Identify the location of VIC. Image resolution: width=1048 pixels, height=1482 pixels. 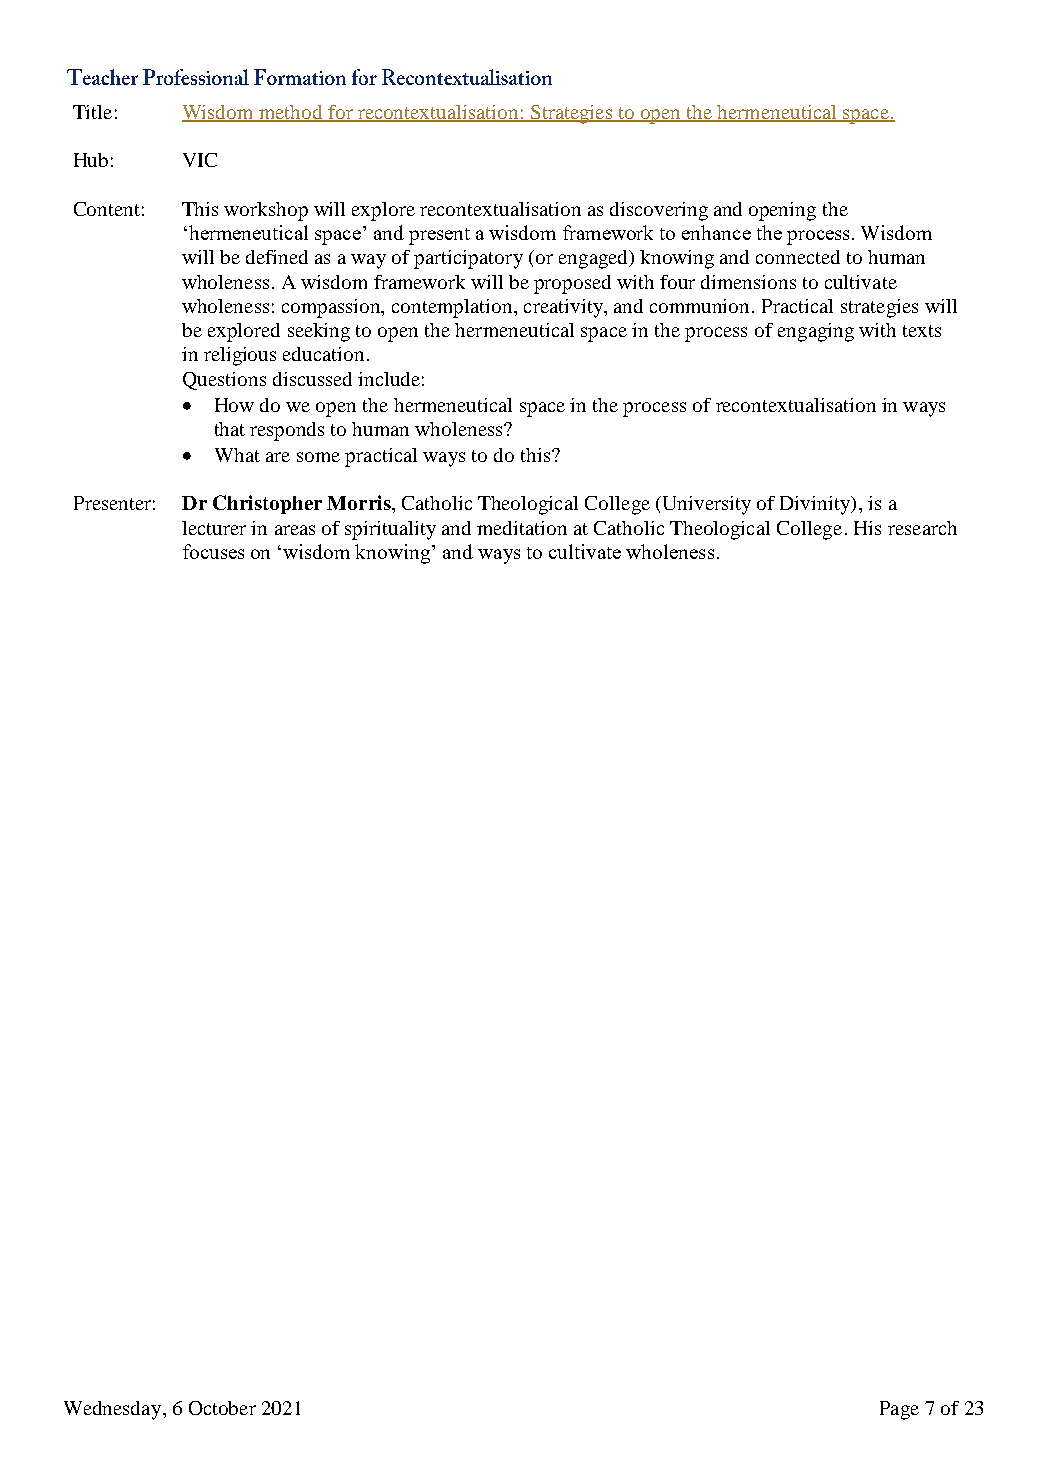
(200, 160).
